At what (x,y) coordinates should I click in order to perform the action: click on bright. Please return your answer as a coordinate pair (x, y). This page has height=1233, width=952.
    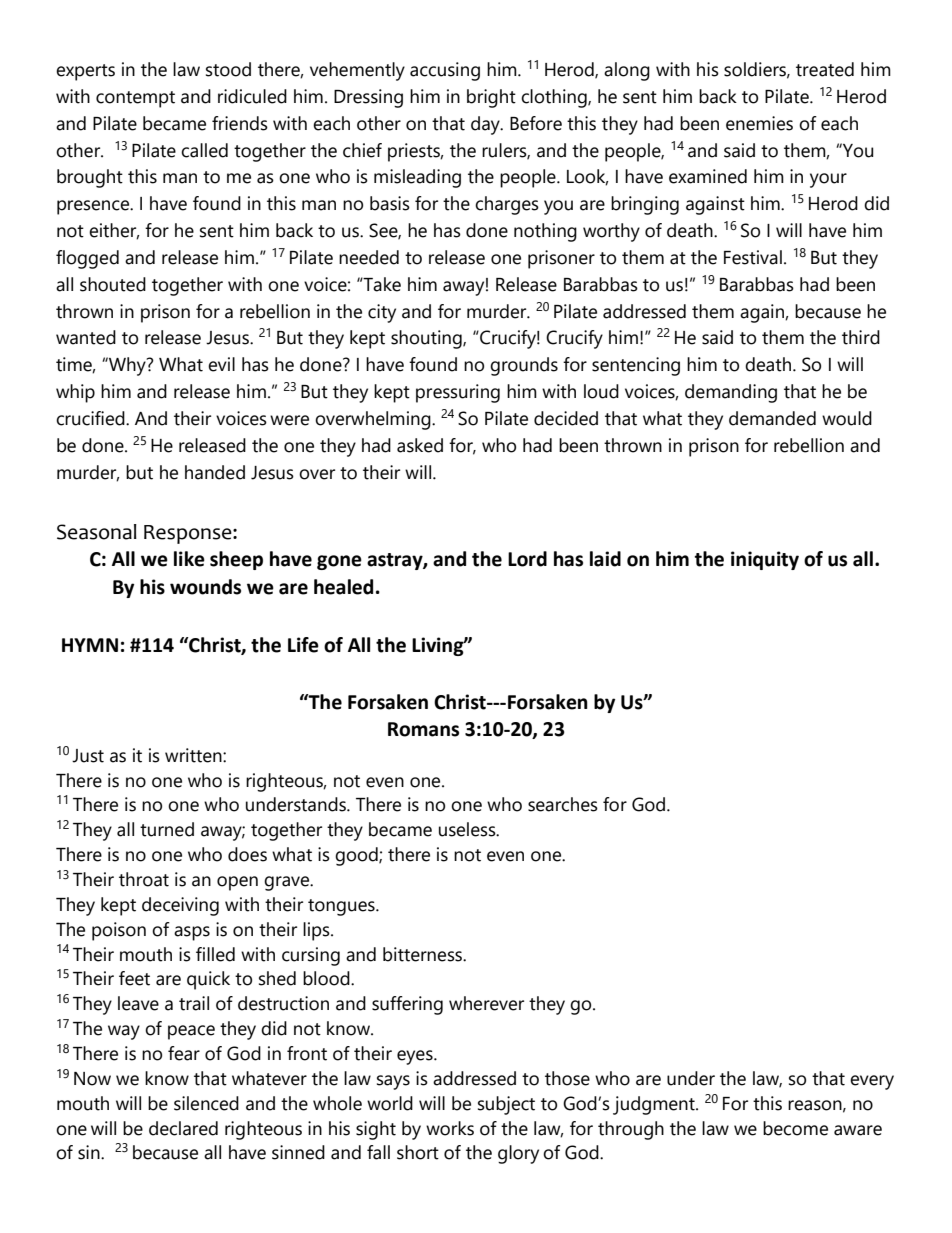
    Looking at the image, I should click on (491, 98).
